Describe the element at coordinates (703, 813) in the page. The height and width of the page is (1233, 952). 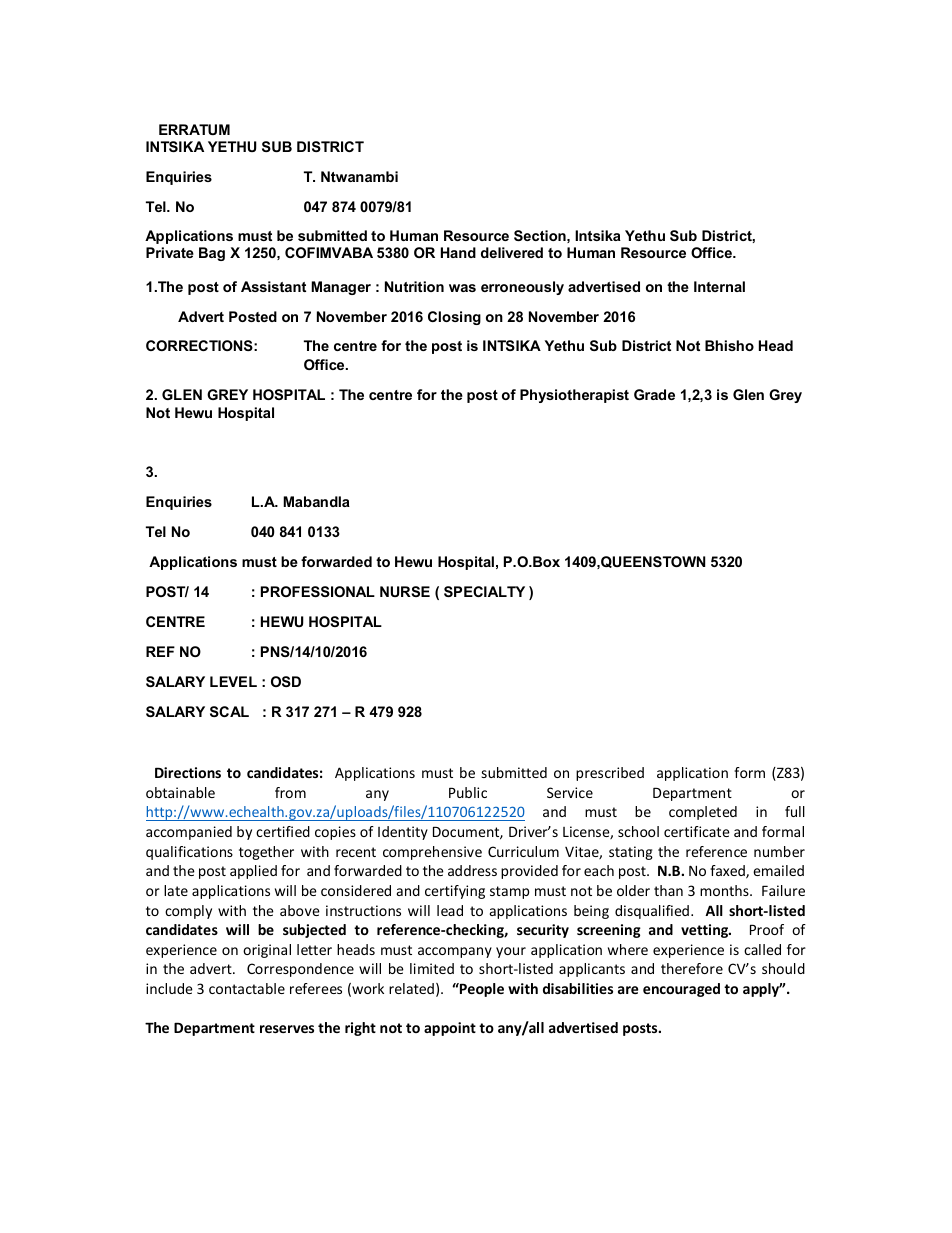
I see `completed` at that location.
